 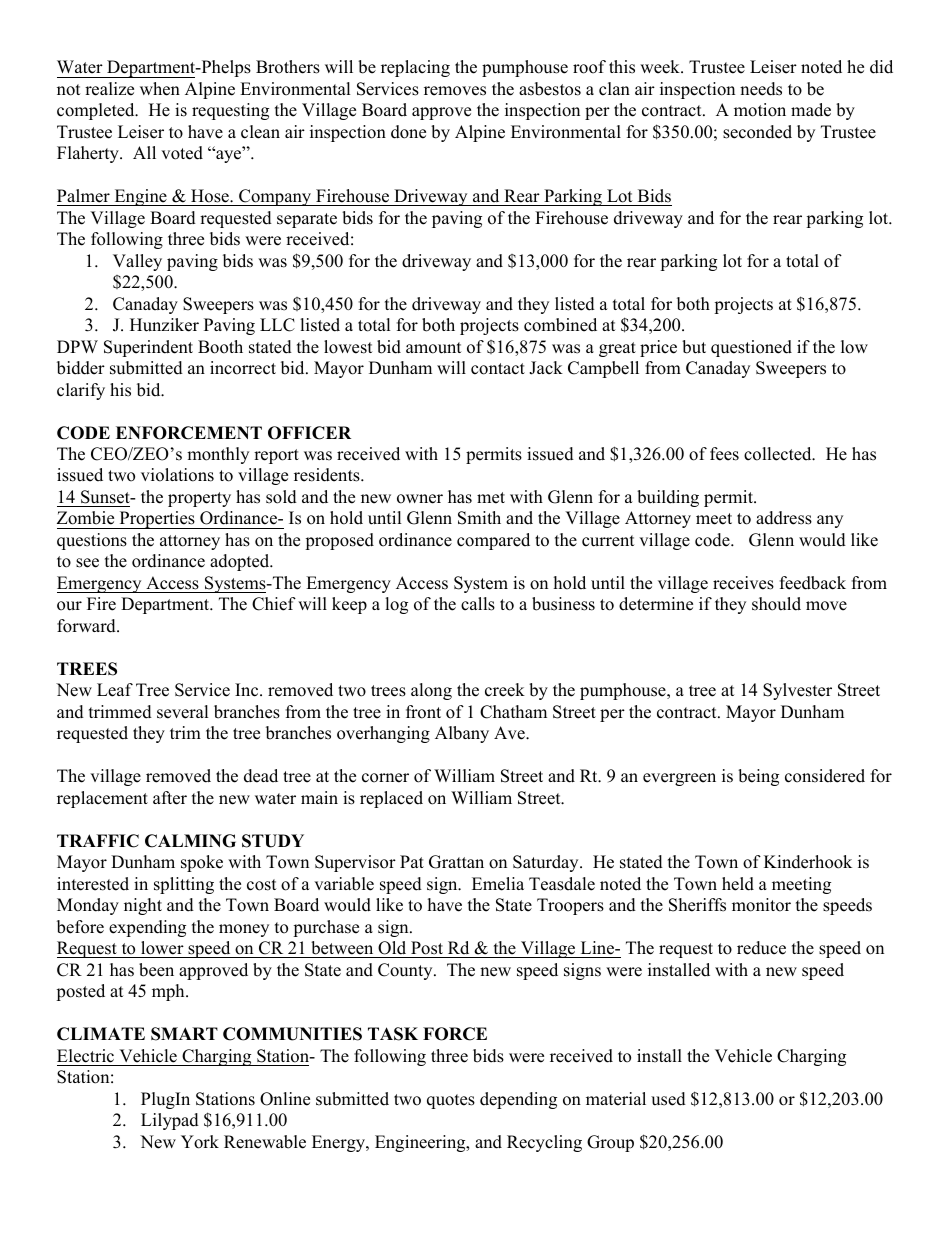 I want to click on when, so click(x=160, y=89).
